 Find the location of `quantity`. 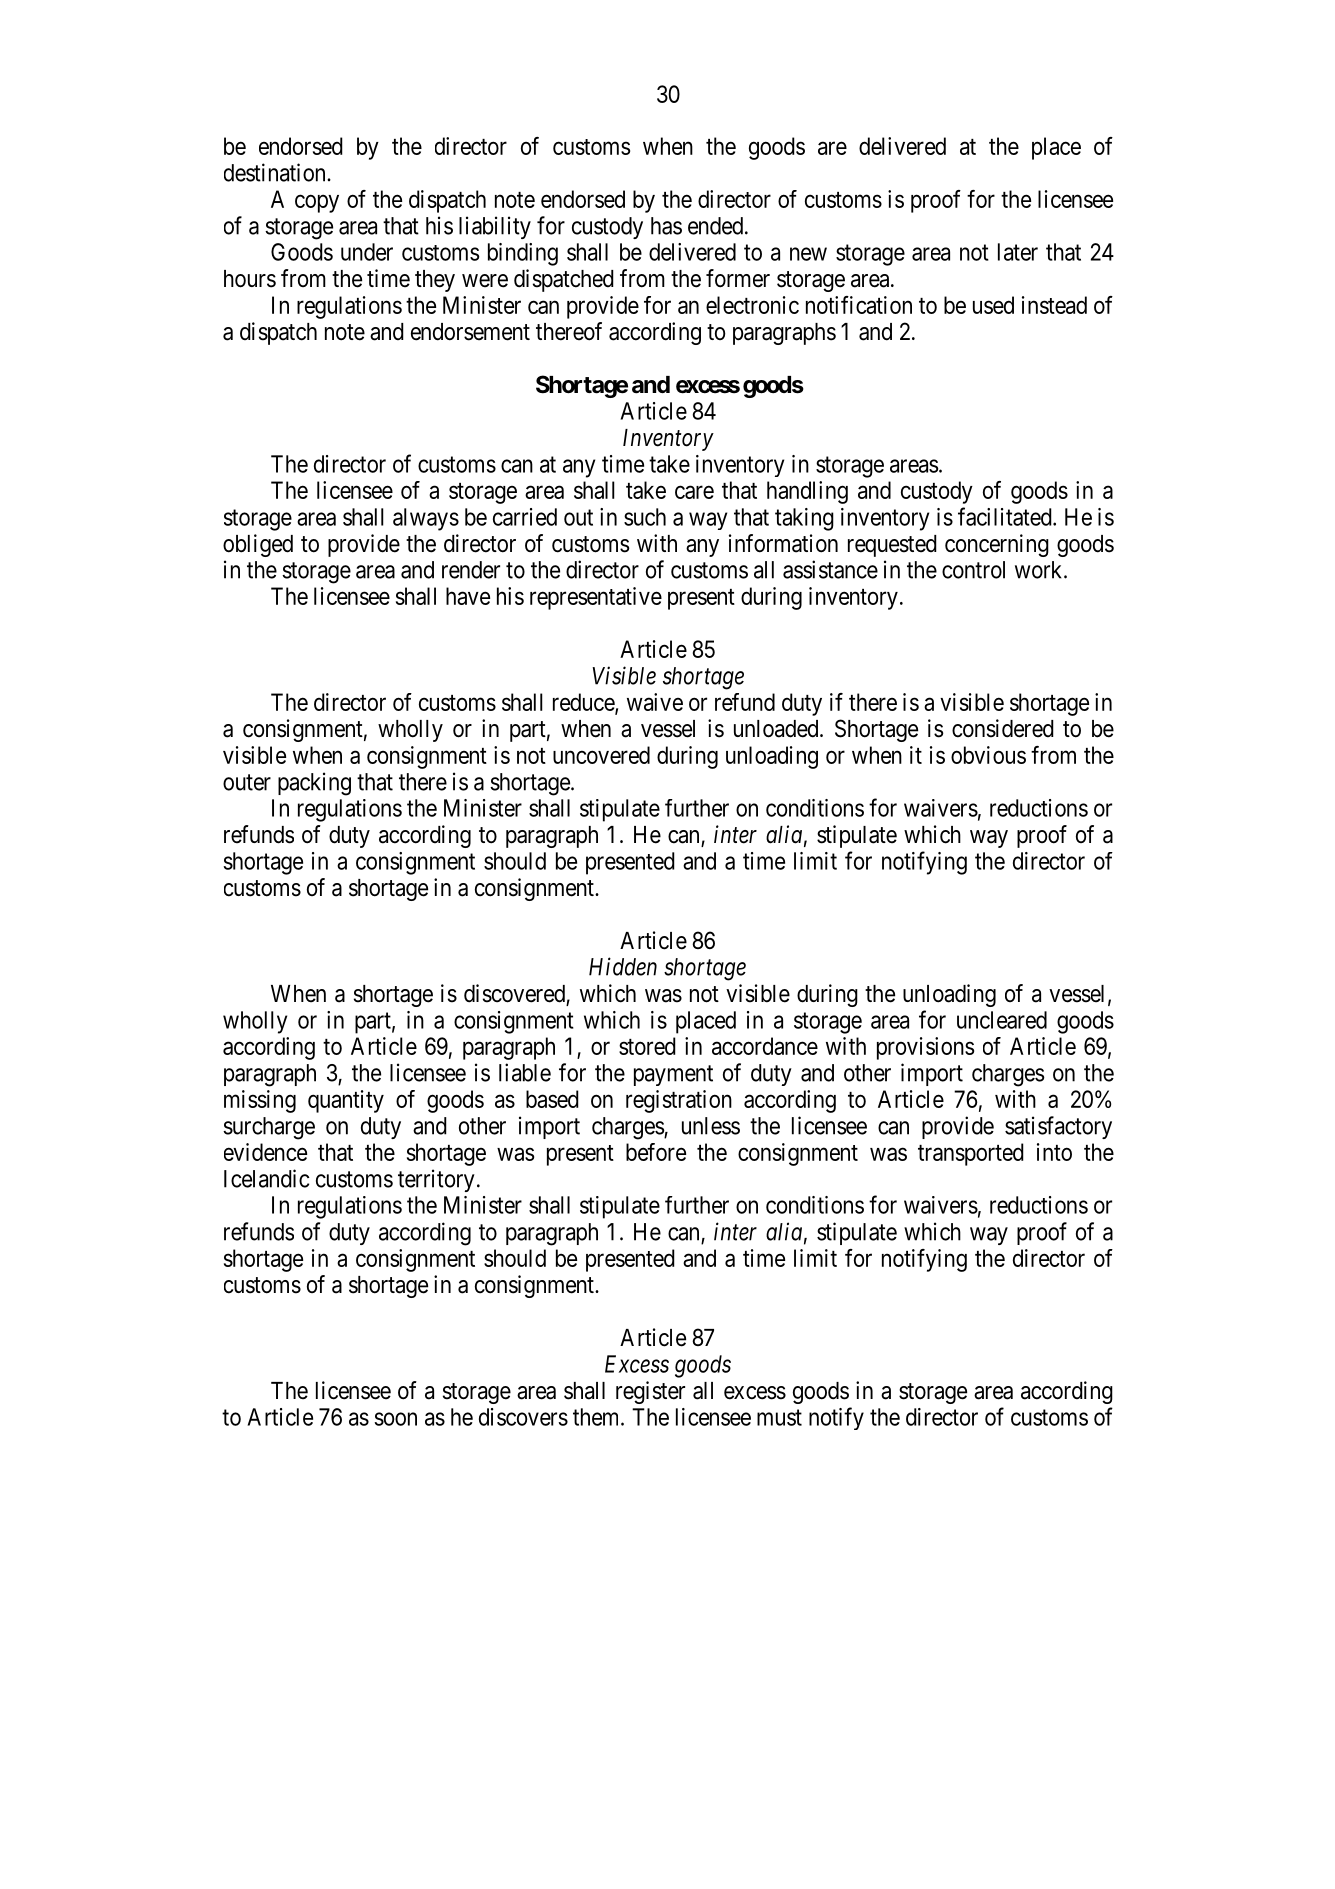

quantity is located at coordinates (346, 1101).
